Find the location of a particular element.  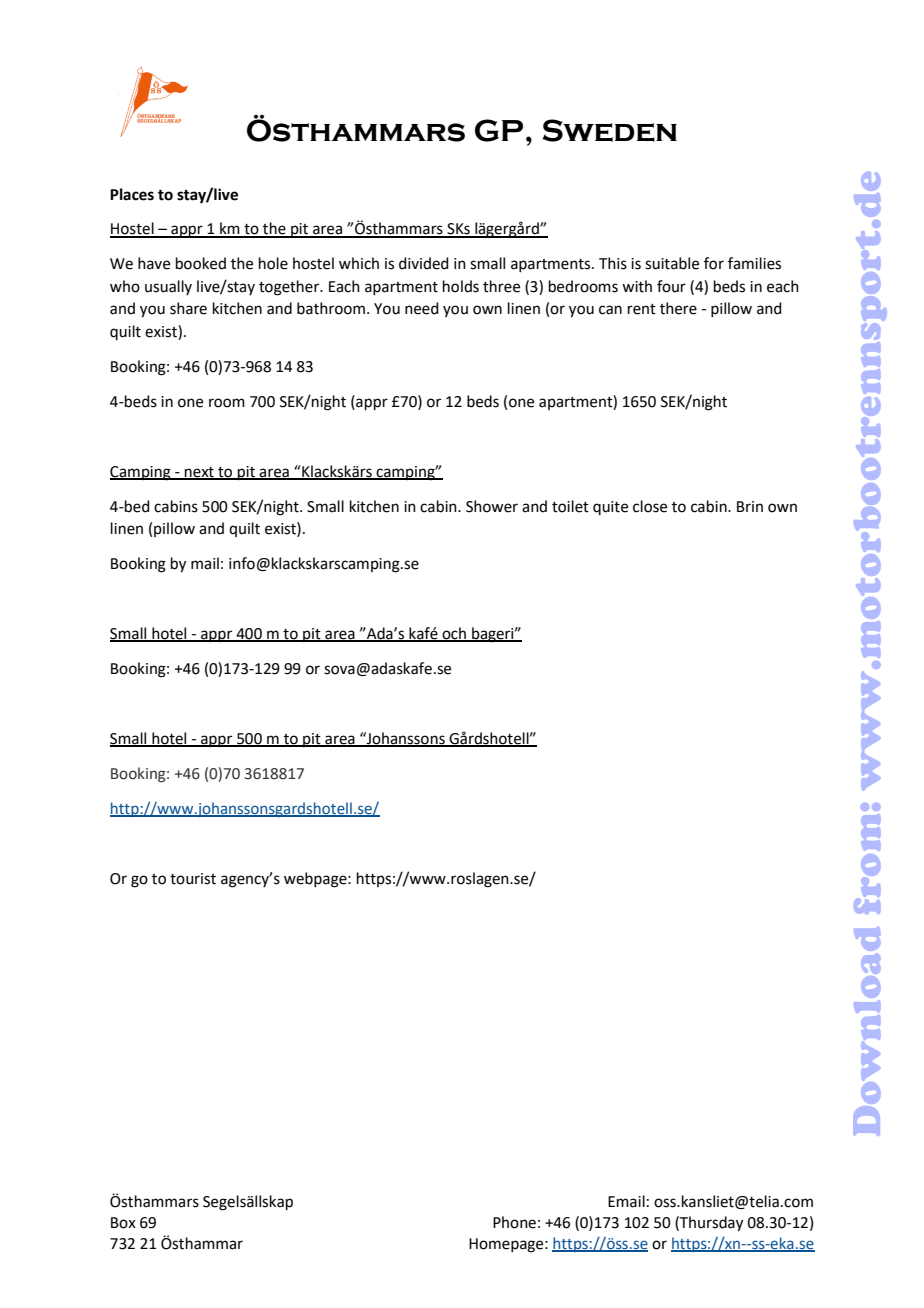

tourist is located at coordinates (193, 879).
